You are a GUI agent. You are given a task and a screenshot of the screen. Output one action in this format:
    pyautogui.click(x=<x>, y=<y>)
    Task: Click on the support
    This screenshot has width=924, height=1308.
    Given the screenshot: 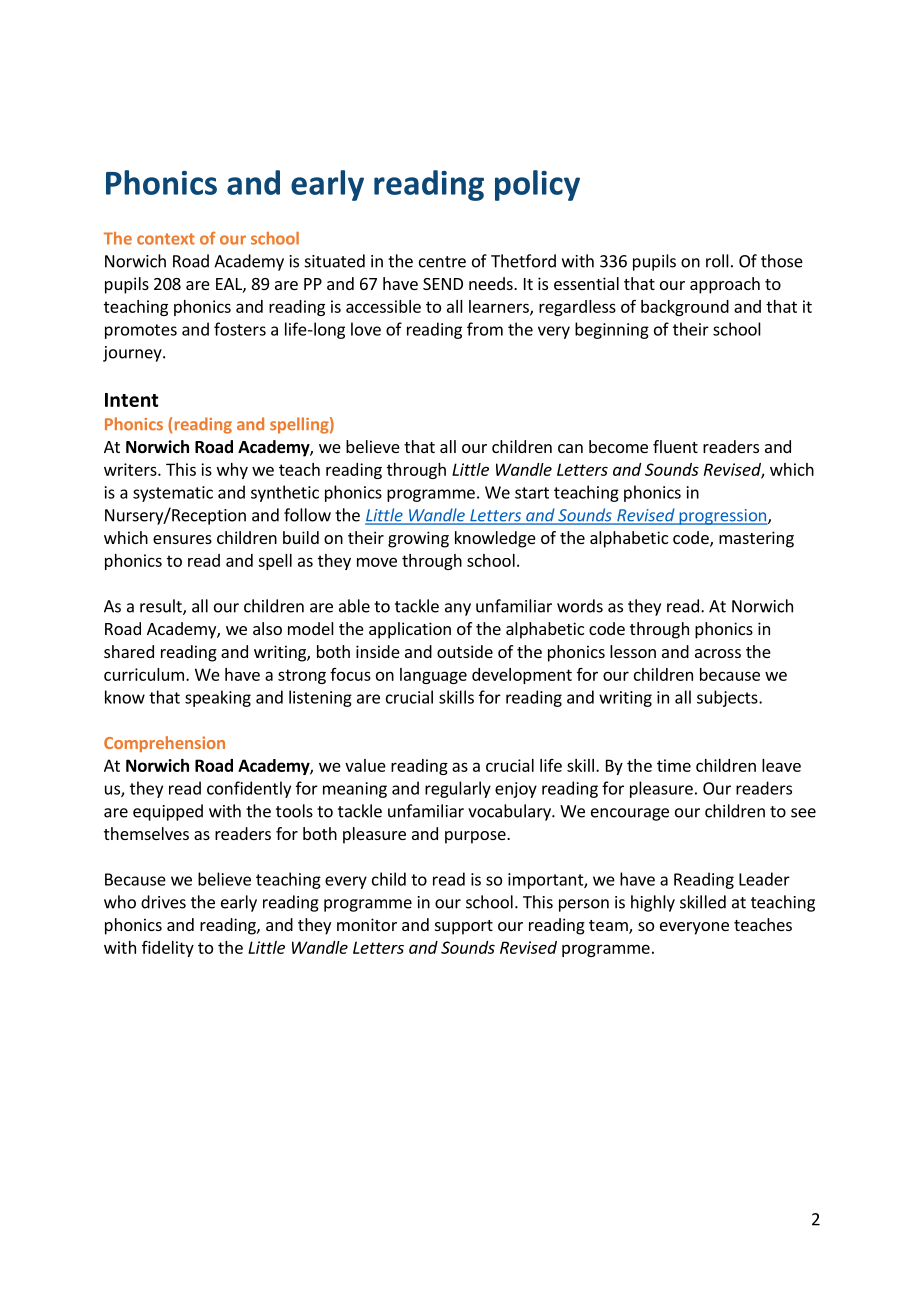 What is the action you would take?
    pyautogui.click(x=464, y=927)
